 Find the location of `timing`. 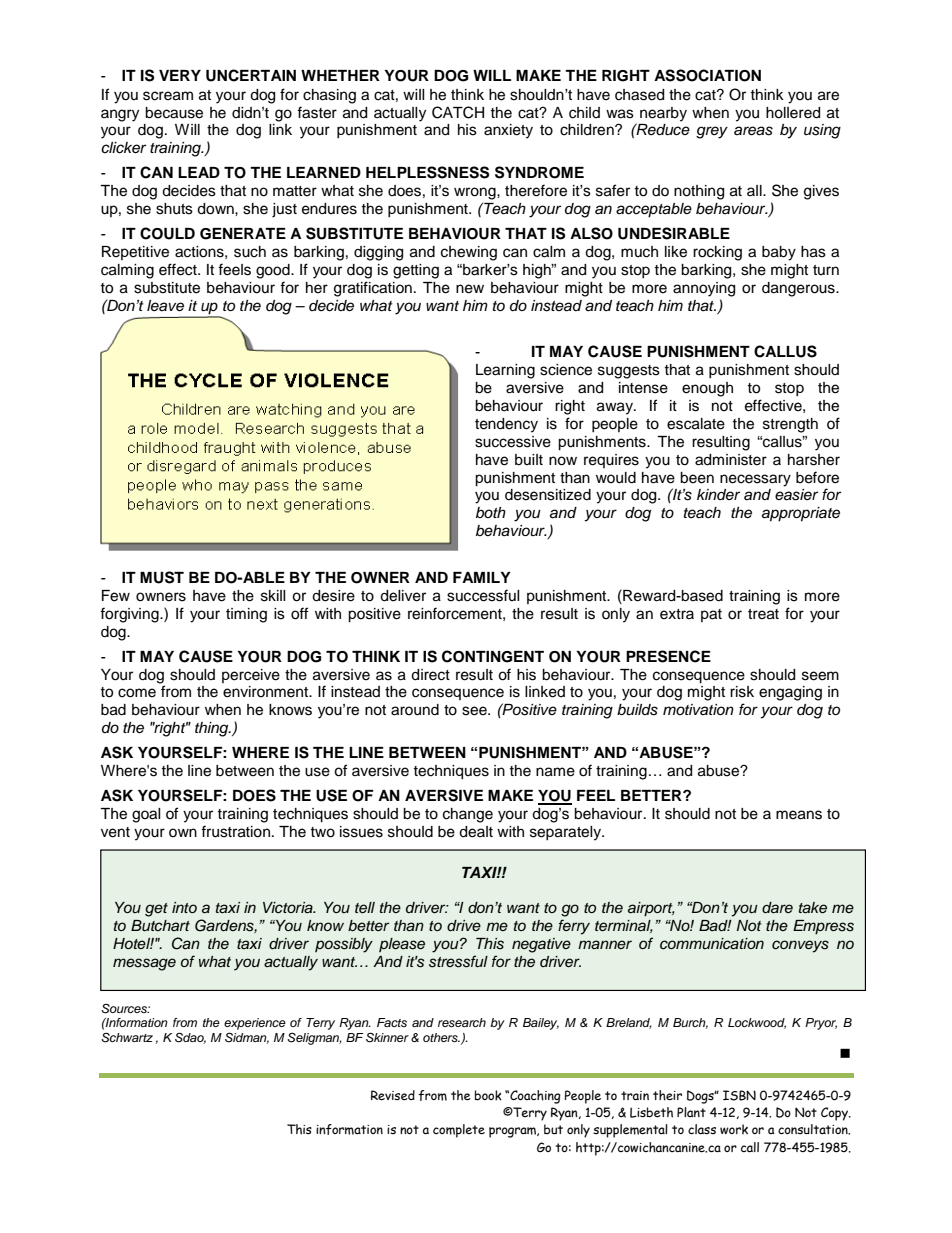

timing is located at coordinates (246, 615).
